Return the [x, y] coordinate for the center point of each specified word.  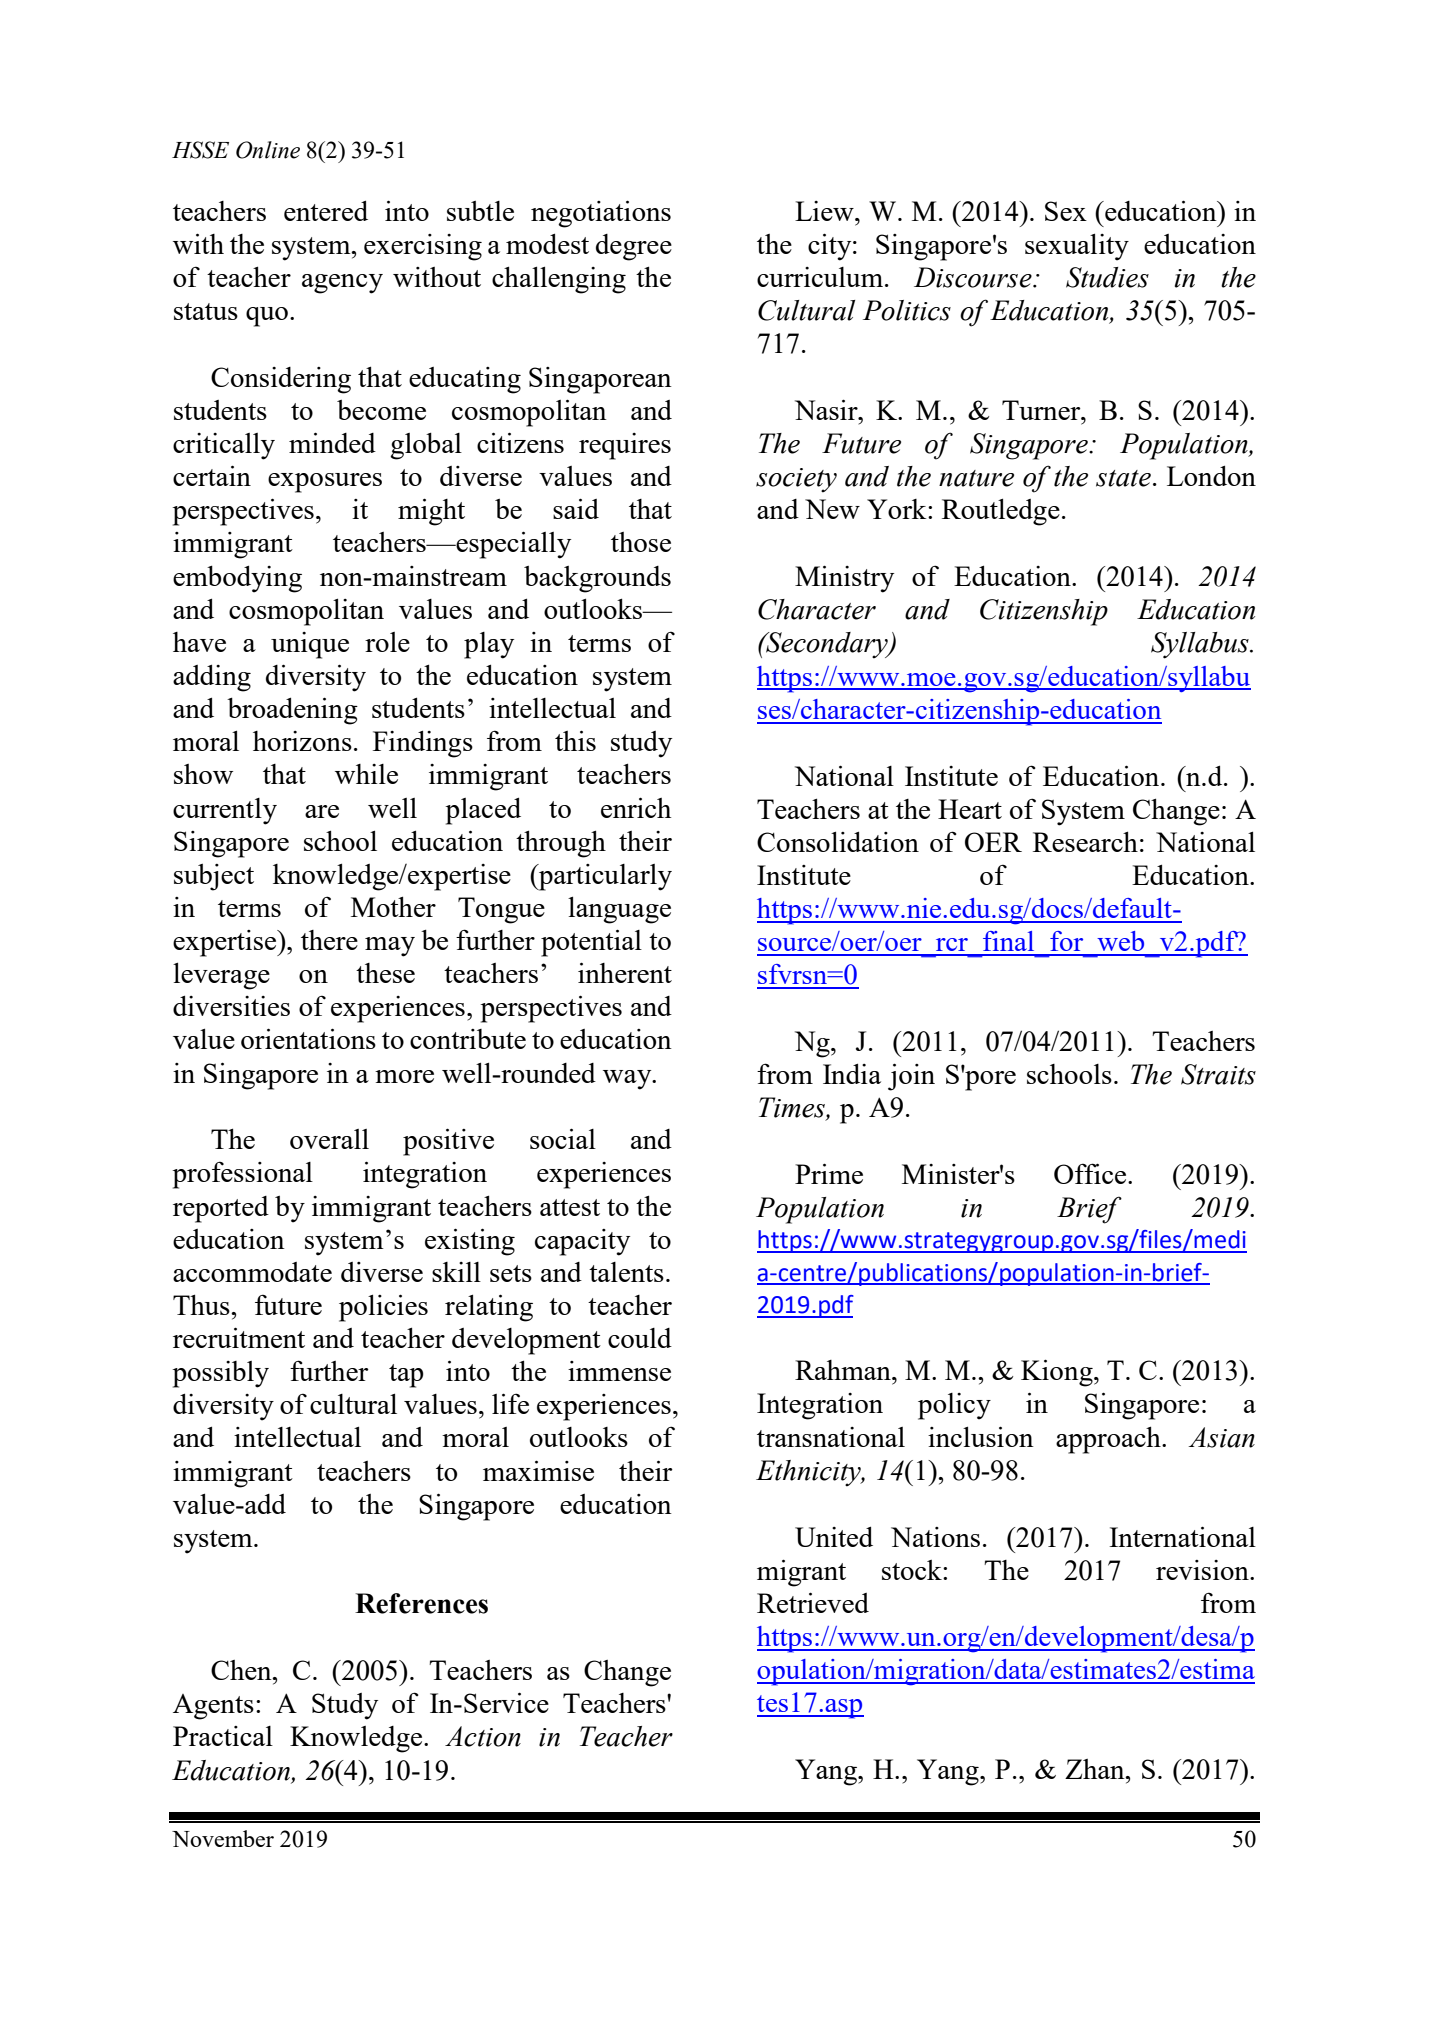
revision [1203, 1570]
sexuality [1077, 247]
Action [483, 1736]
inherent [625, 972]
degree [634, 247]
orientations [308, 1038]
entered [326, 210]
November [223, 1838]
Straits [1218, 1074]
